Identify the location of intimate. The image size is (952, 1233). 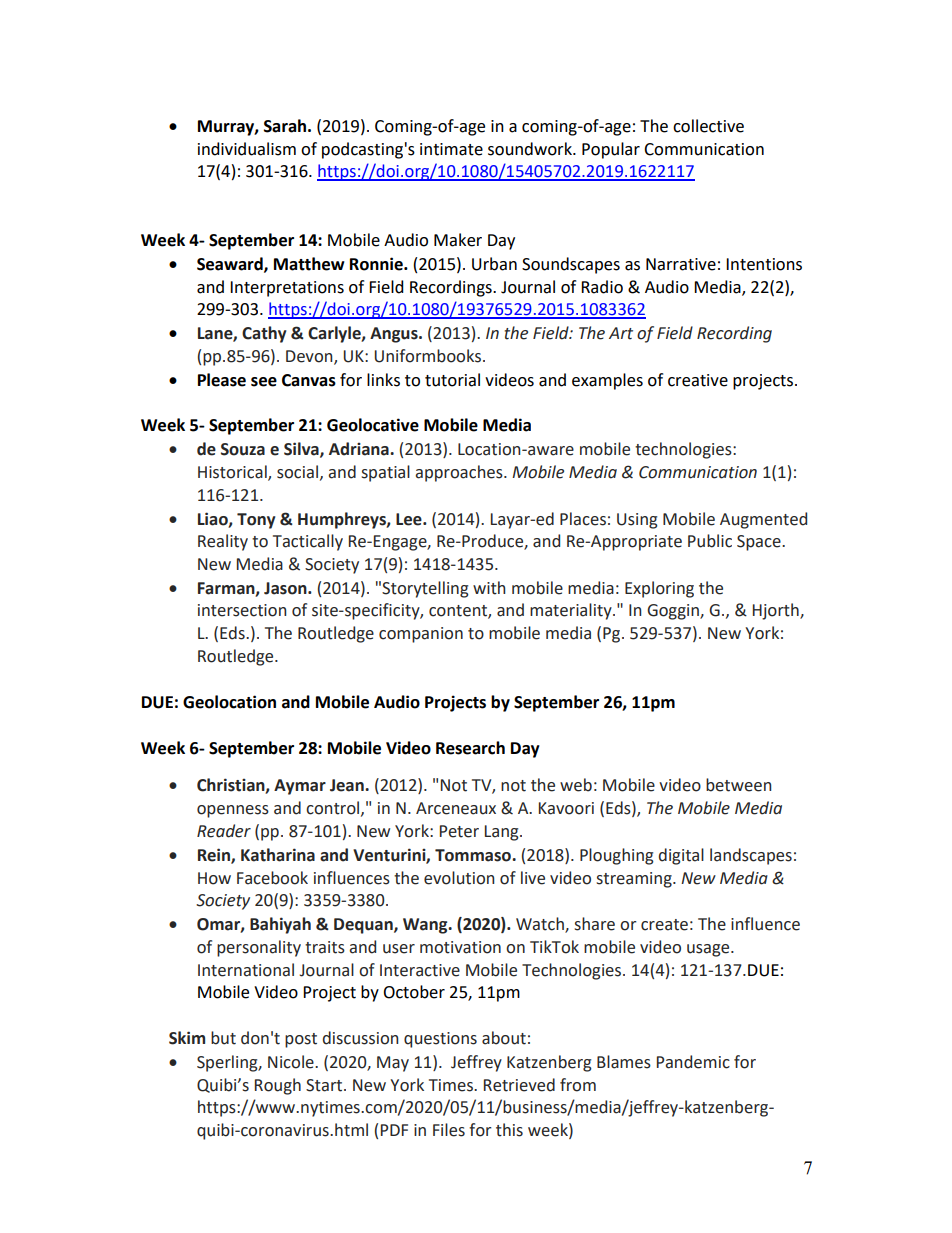
(451, 149).
